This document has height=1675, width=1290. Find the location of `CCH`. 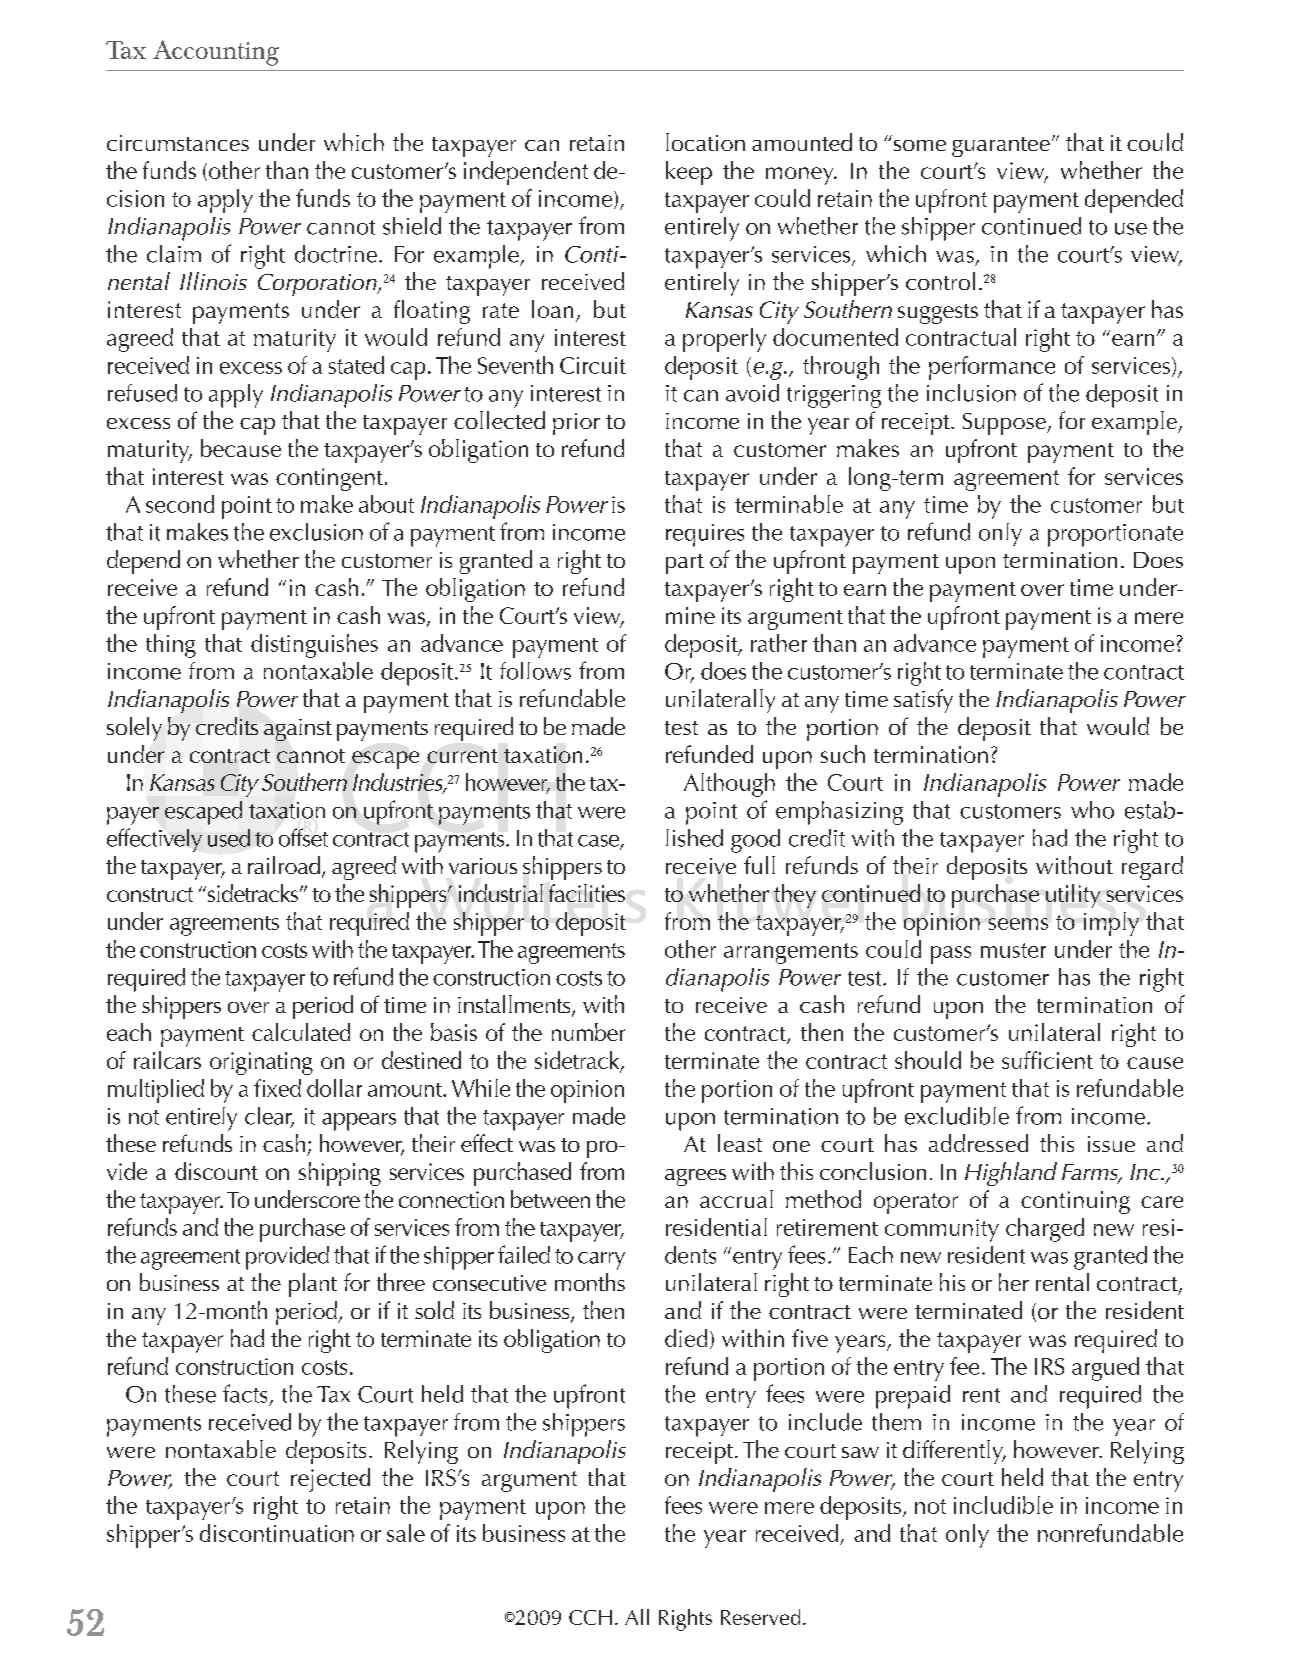

CCH is located at coordinates (590, 1617).
